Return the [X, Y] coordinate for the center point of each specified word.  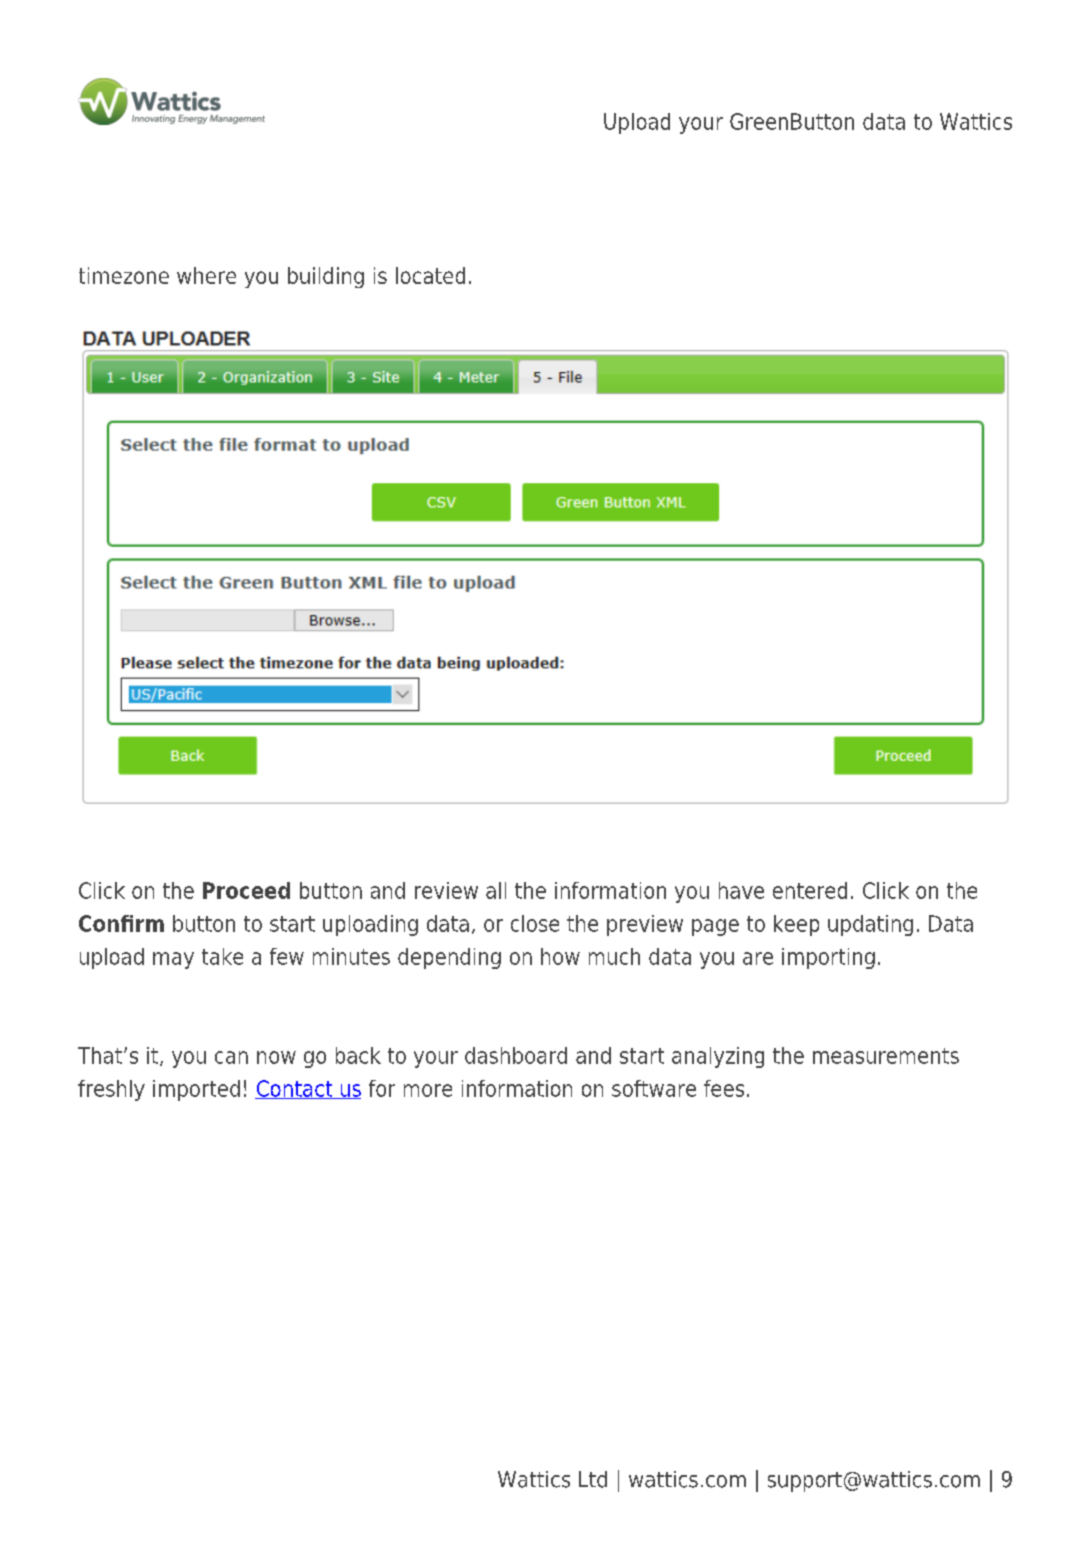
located [430, 275]
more [428, 1090]
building [326, 277]
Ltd [593, 1479]
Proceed [246, 890]
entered [810, 890]
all [496, 890]
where [206, 275]
